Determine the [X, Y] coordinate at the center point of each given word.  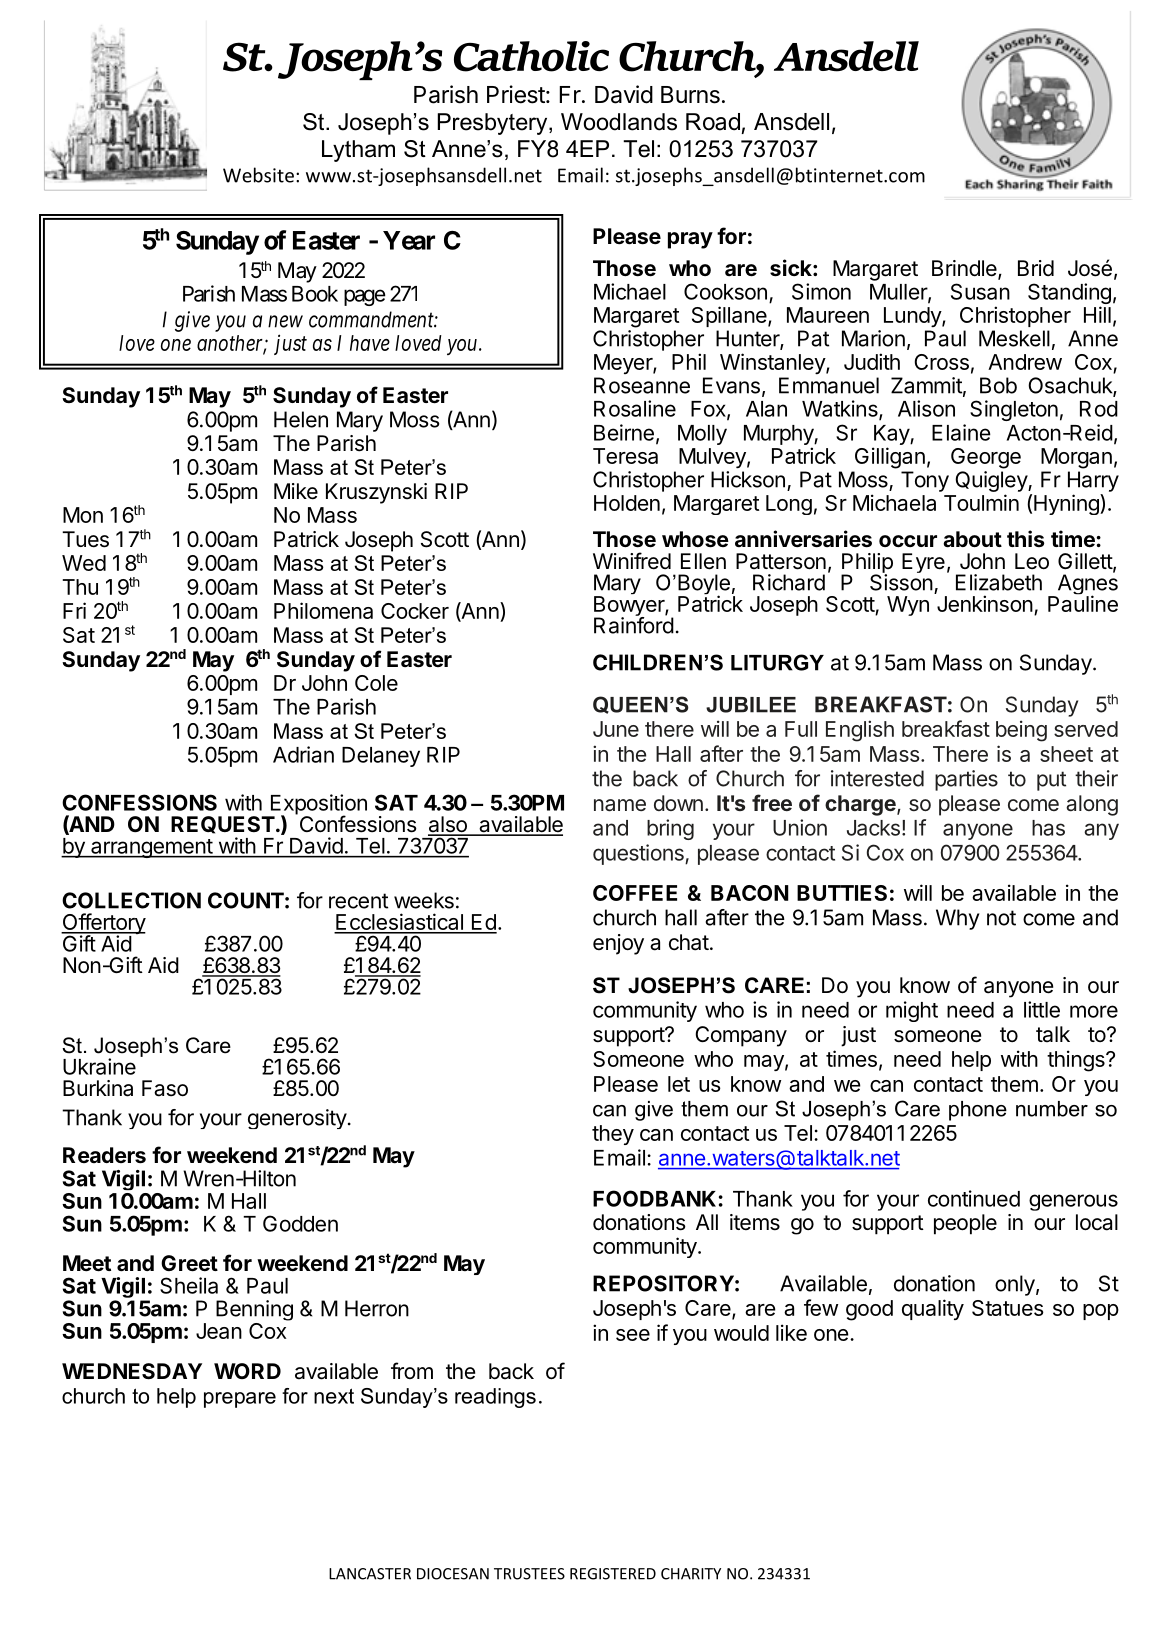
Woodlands [619, 122]
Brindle [964, 268]
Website [258, 175]
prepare [240, 1400]
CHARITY [691, 1574]
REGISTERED [613, 1574]
